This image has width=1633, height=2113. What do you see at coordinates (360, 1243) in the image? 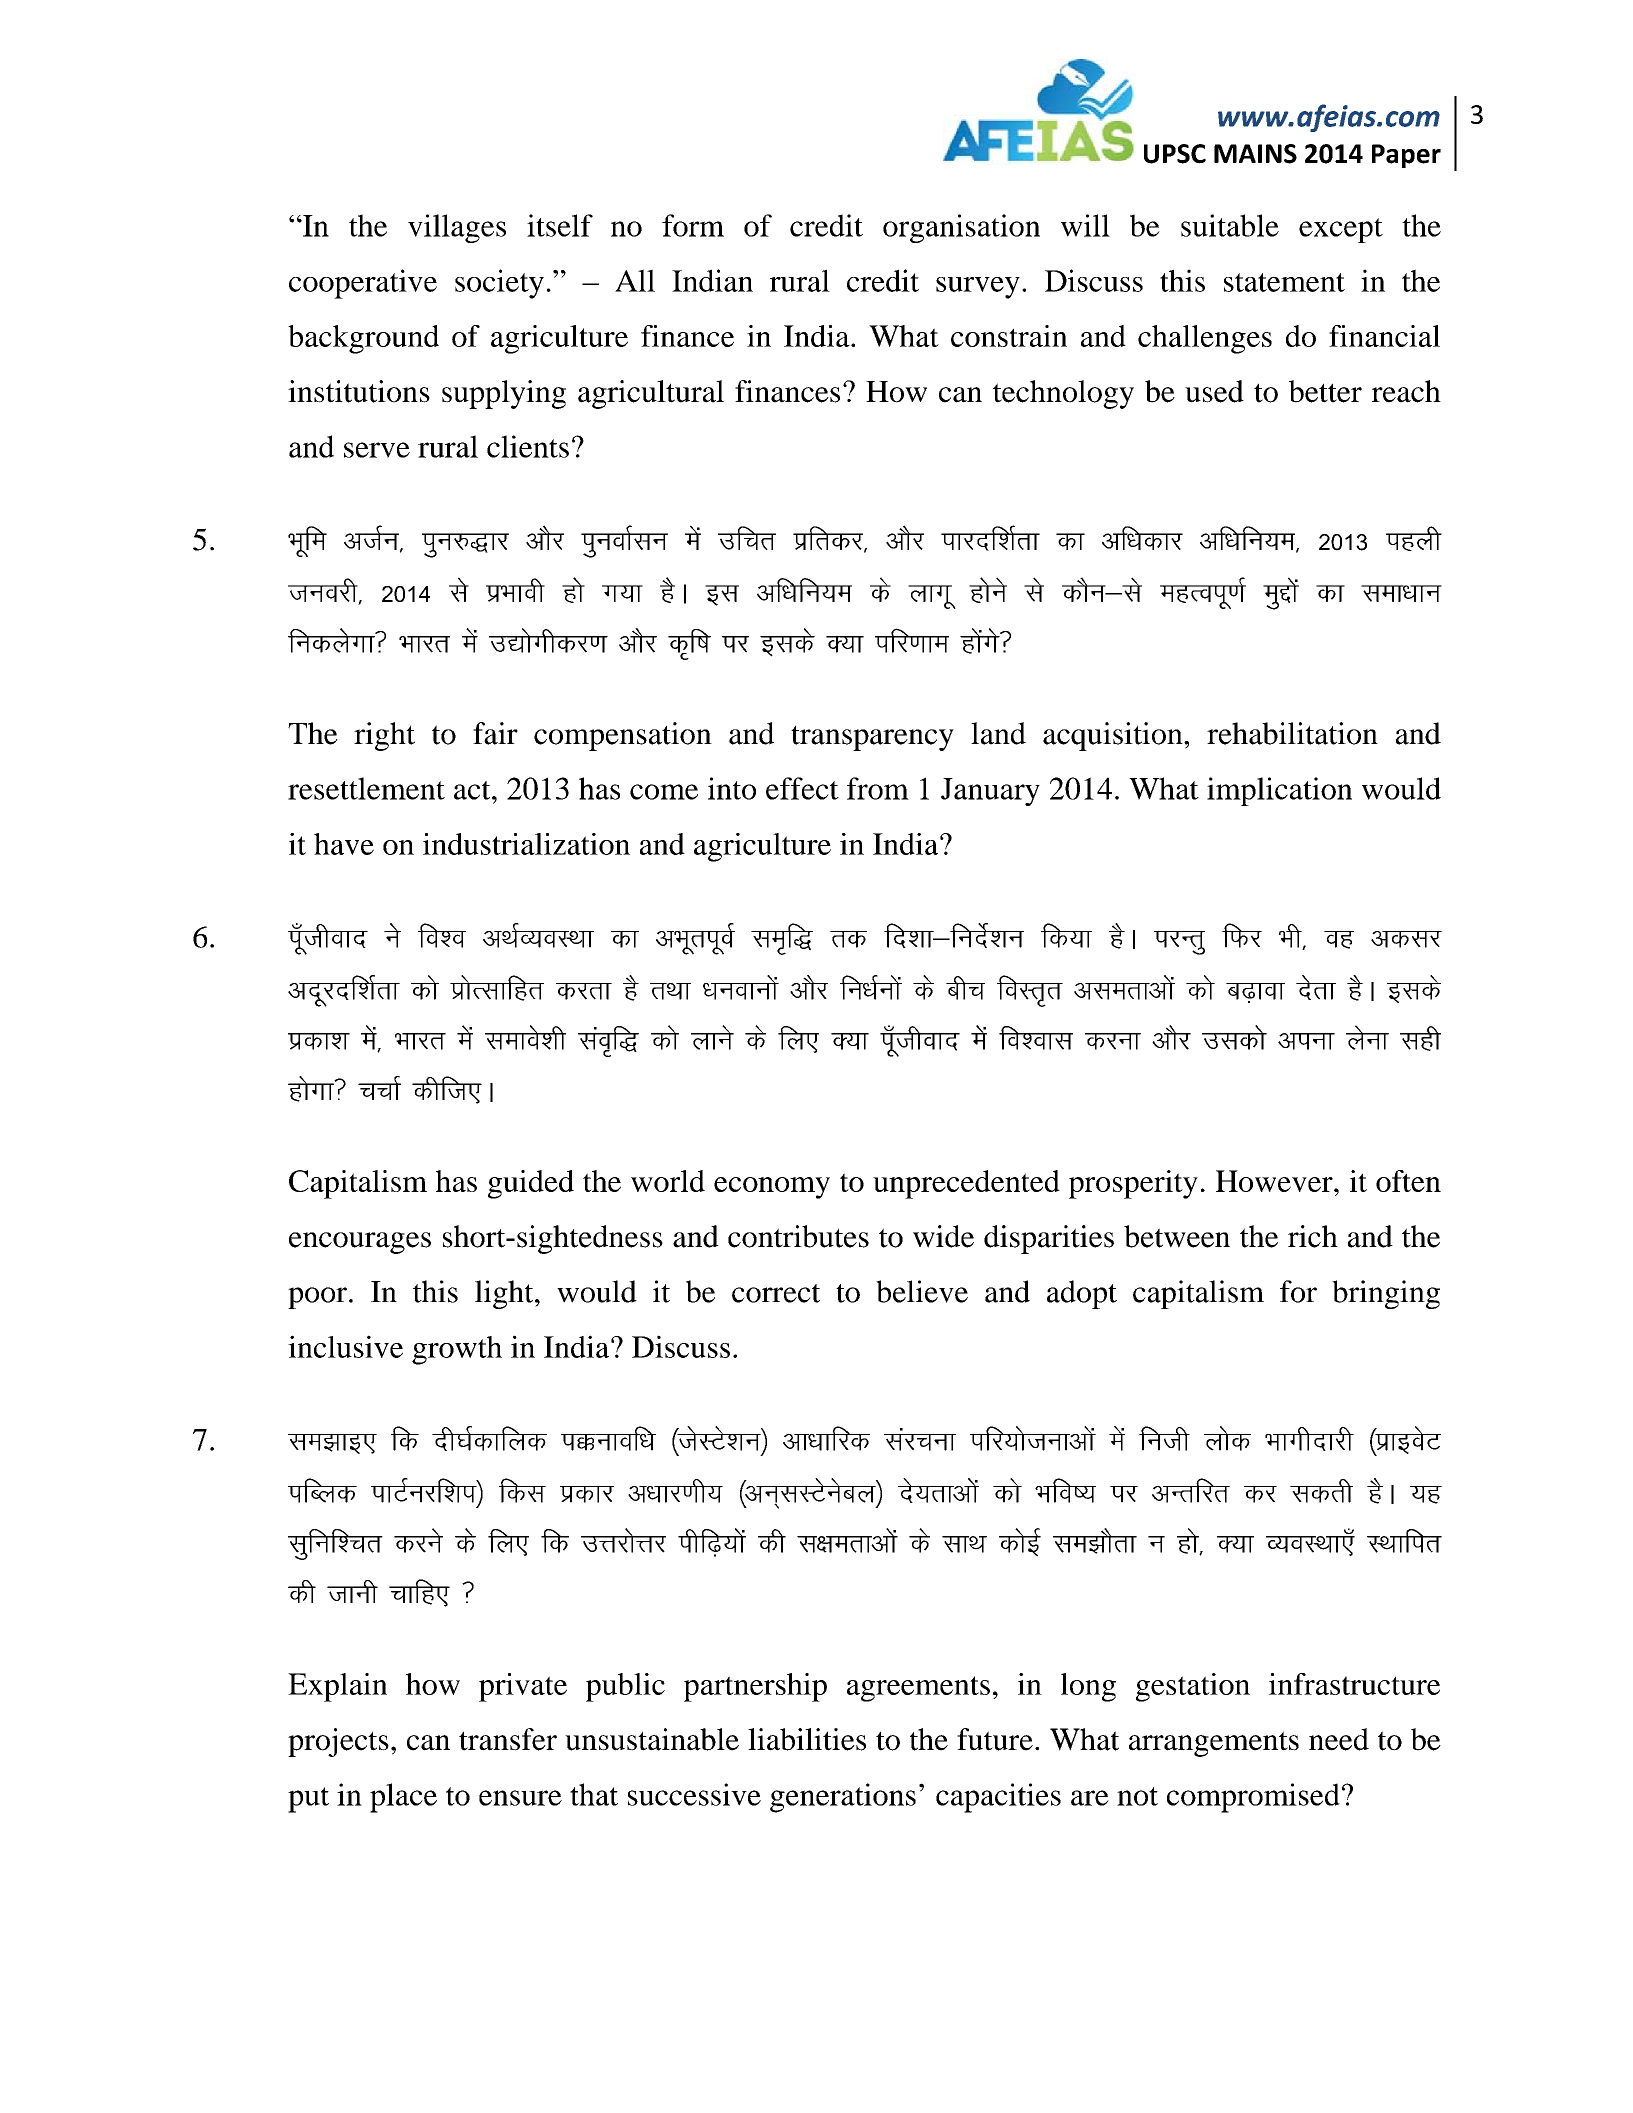
I see `encourages` at bounding box center [360, 1243].
